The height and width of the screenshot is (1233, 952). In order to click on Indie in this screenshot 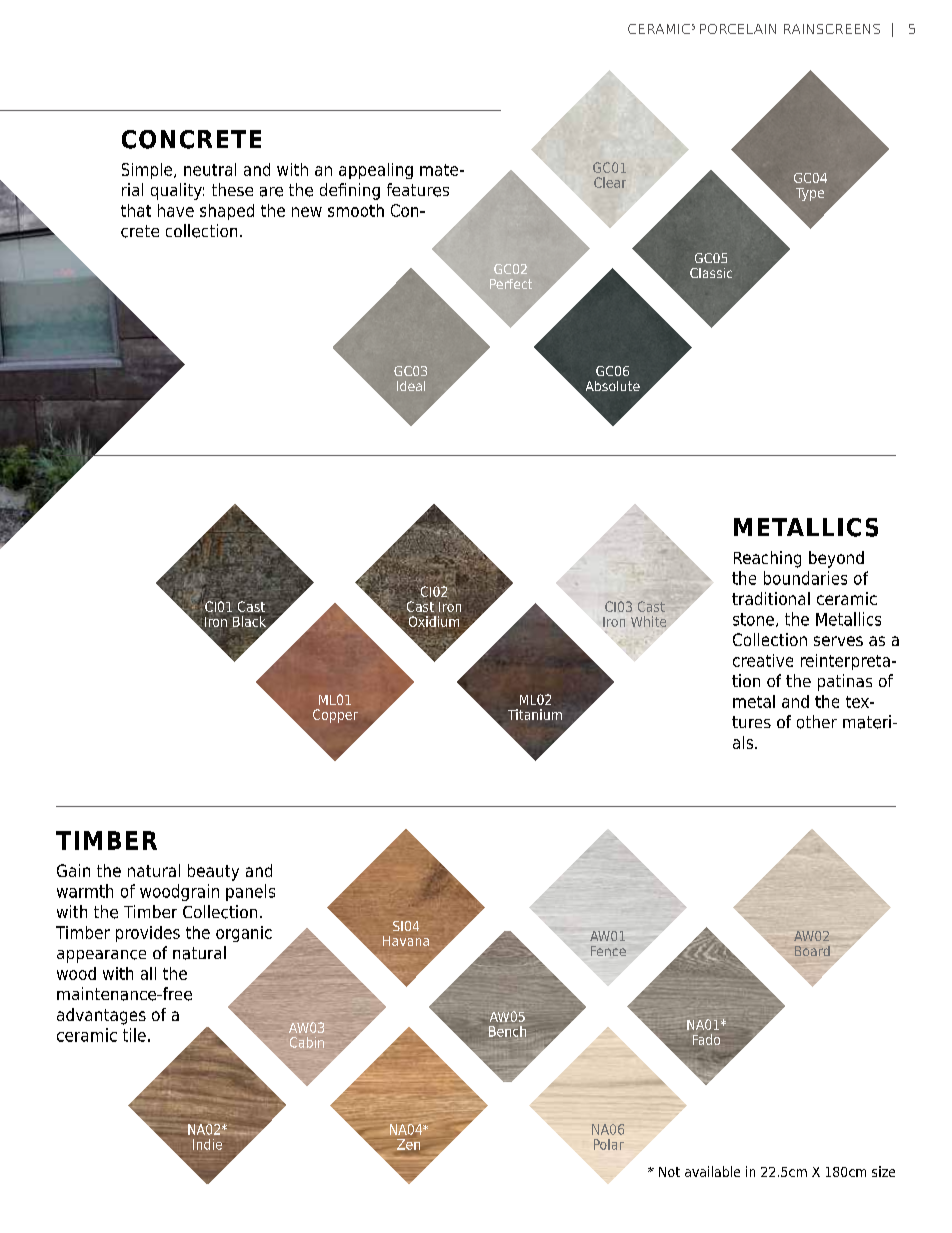, I will do `click(207, 1144)`.
